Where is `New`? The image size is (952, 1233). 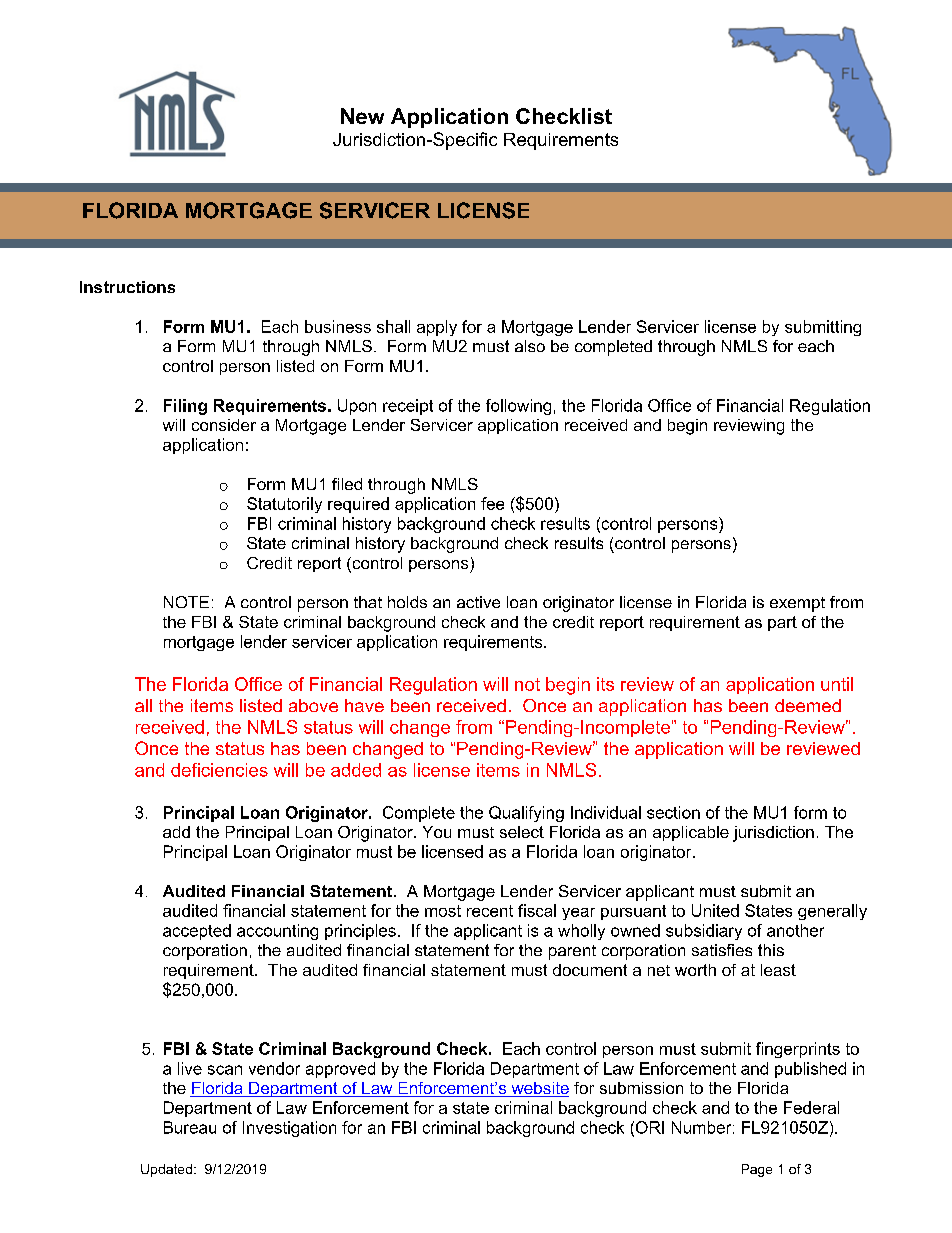 New is located at coordinates (362, 116).
